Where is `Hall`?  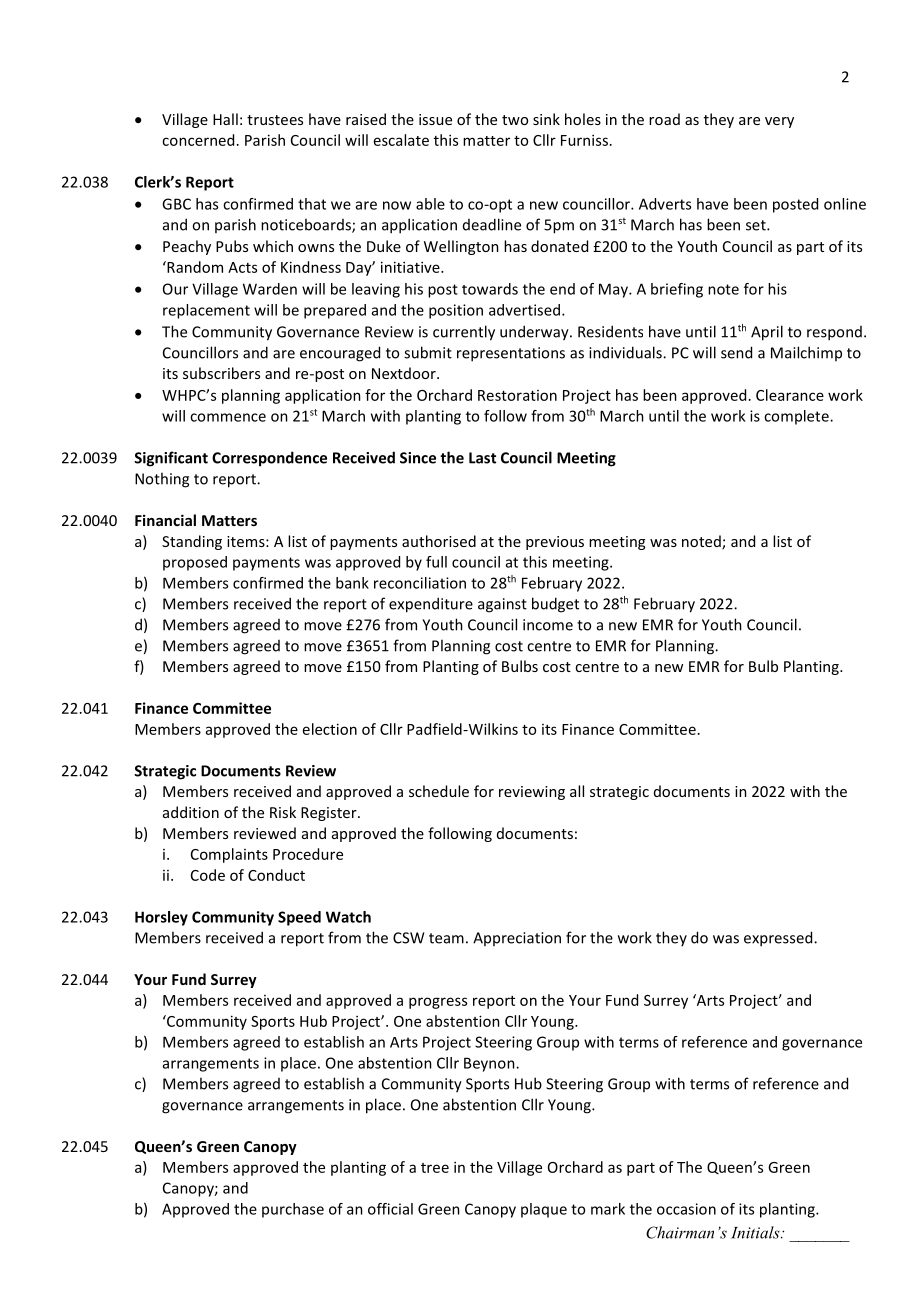 Hall is located at coordinates (225, 119).
